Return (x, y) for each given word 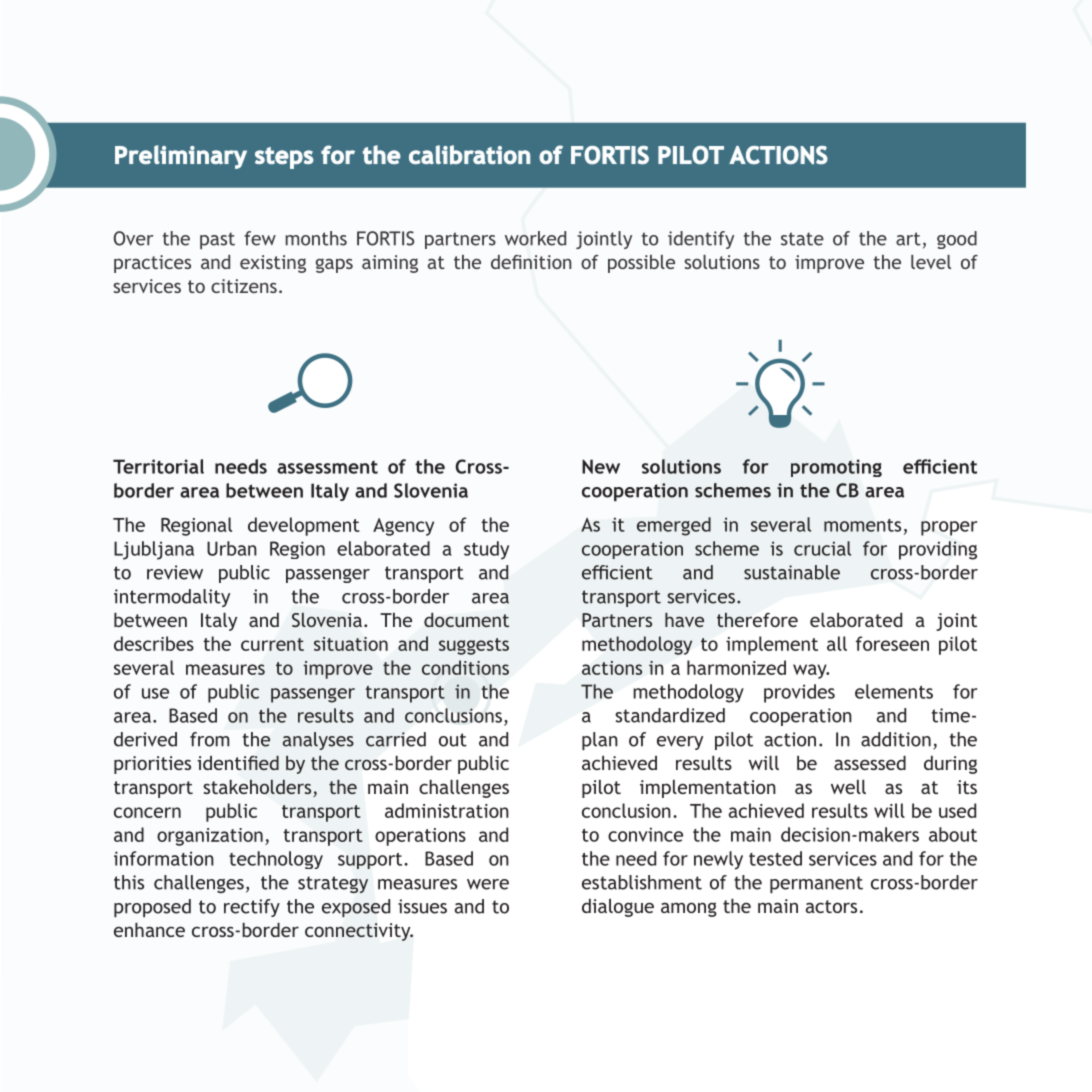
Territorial (158, 466)
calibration (469, 155)
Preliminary (181, 157)
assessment (327, 467)
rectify (252, 908)
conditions (465, 667)
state (802, 239)
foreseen (892, 643)
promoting (836, 468)
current (272, 644)
